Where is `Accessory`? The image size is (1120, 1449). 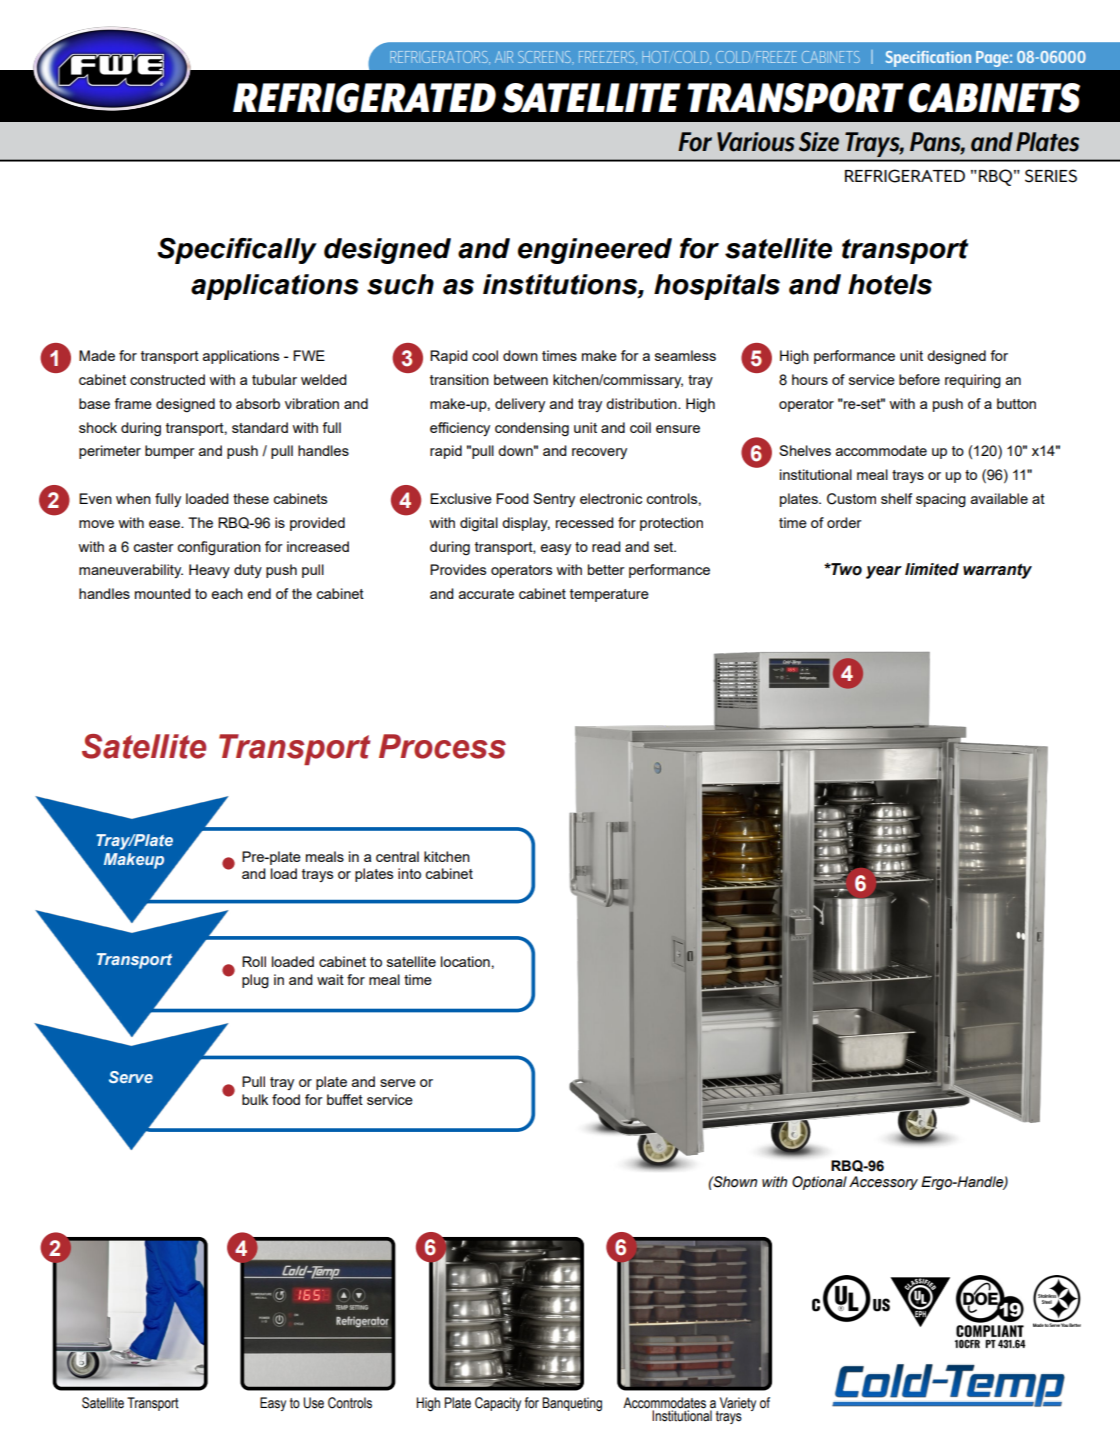
Accessory is located at coordinates (883, 1183).
